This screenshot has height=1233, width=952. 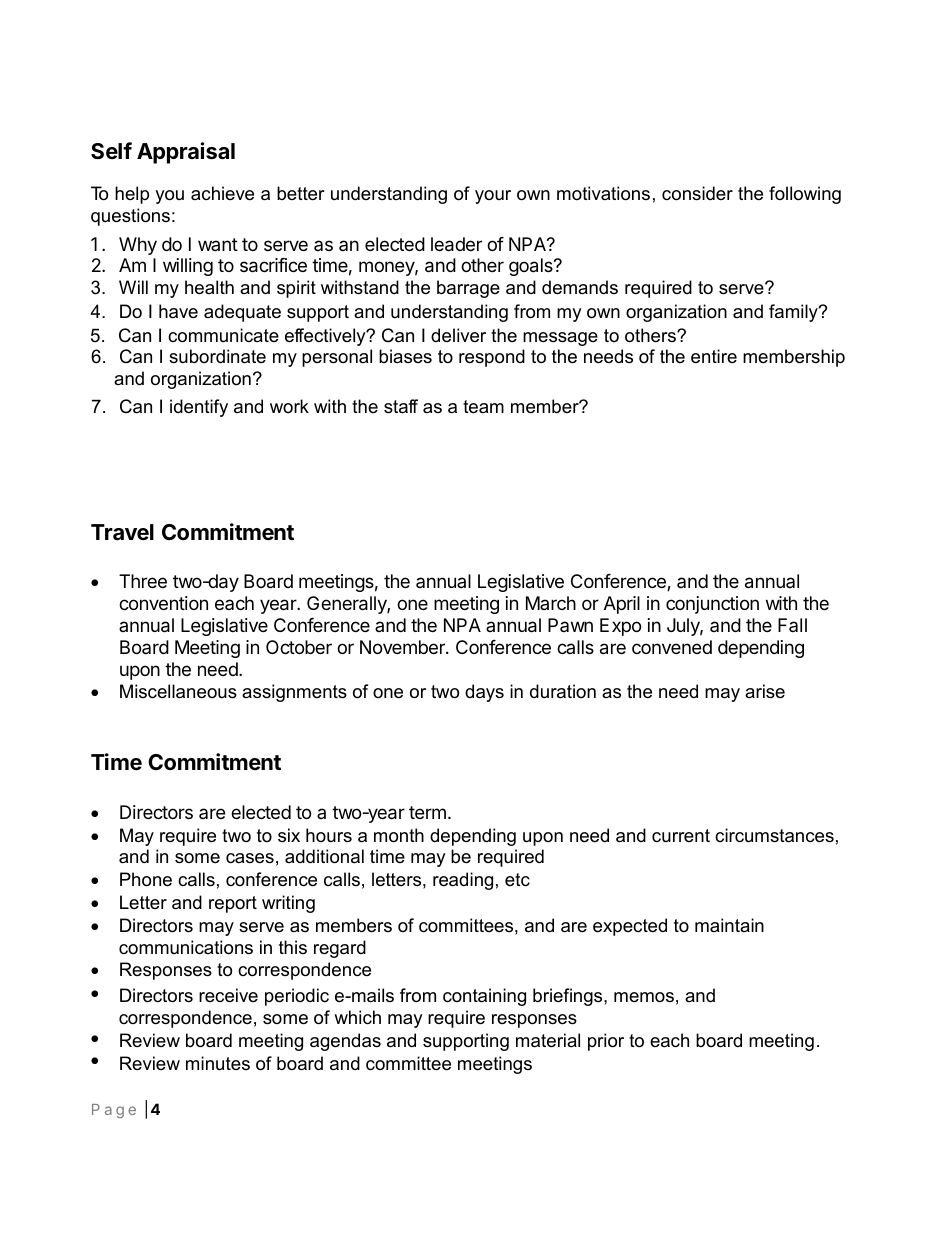 I want to click on current, so click(x=681, y=835).
